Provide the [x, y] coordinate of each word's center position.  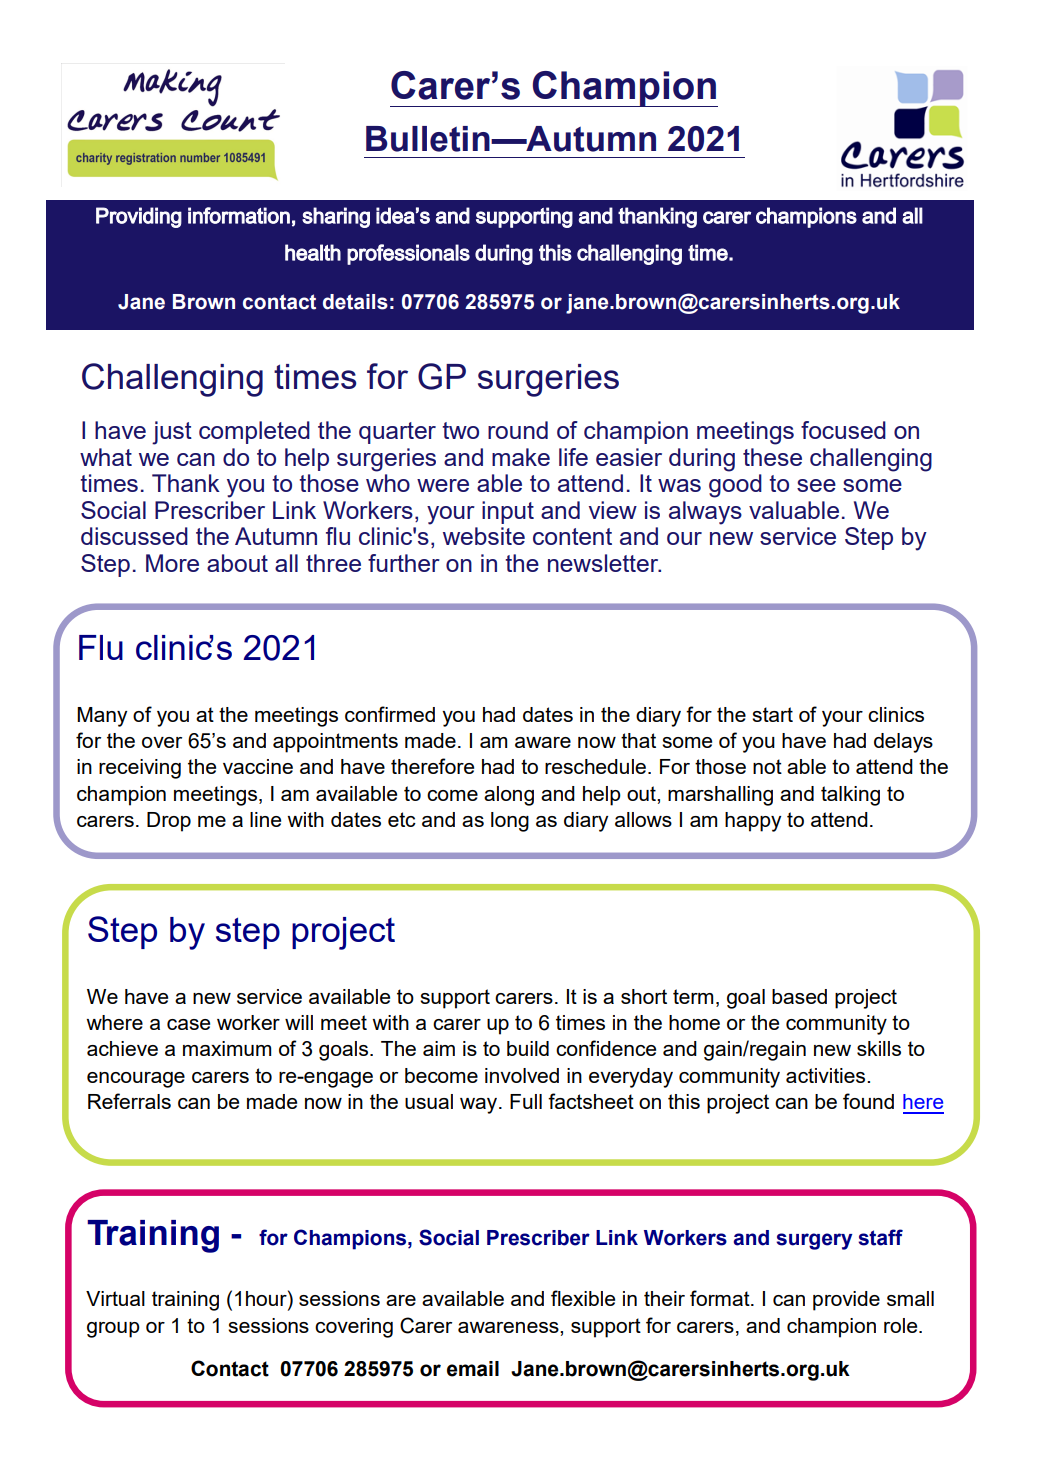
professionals [408, 254]
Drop [169, 822]
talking [850, 796]
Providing [139, 217]
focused [843, 430]
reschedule [595, 766]
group [113, 1330]
